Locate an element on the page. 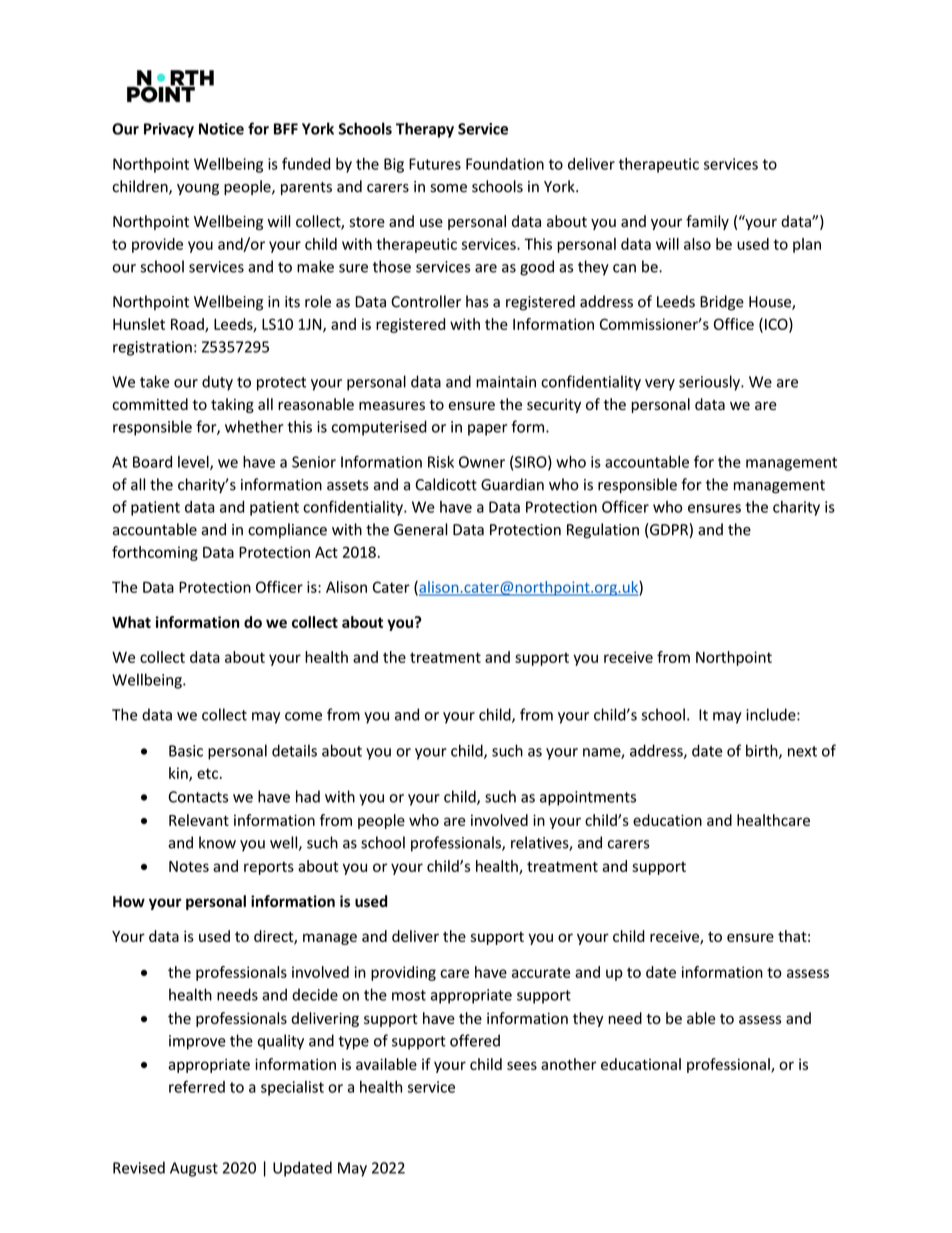 The height and width of the image is (1233, 952). Notes is located at coordinates (189, 866).
